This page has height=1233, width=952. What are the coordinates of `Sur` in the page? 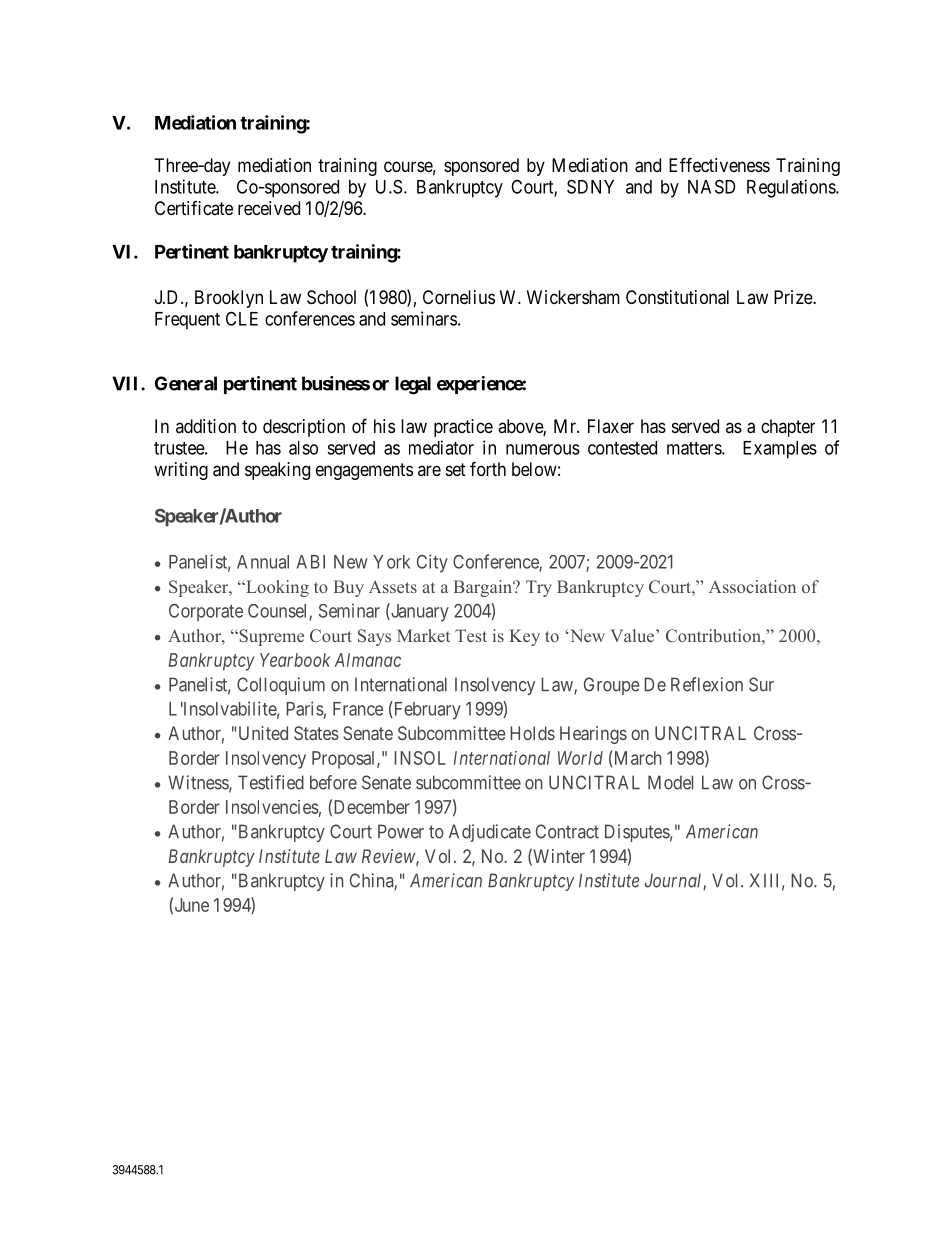 It's located at (761, 684).
